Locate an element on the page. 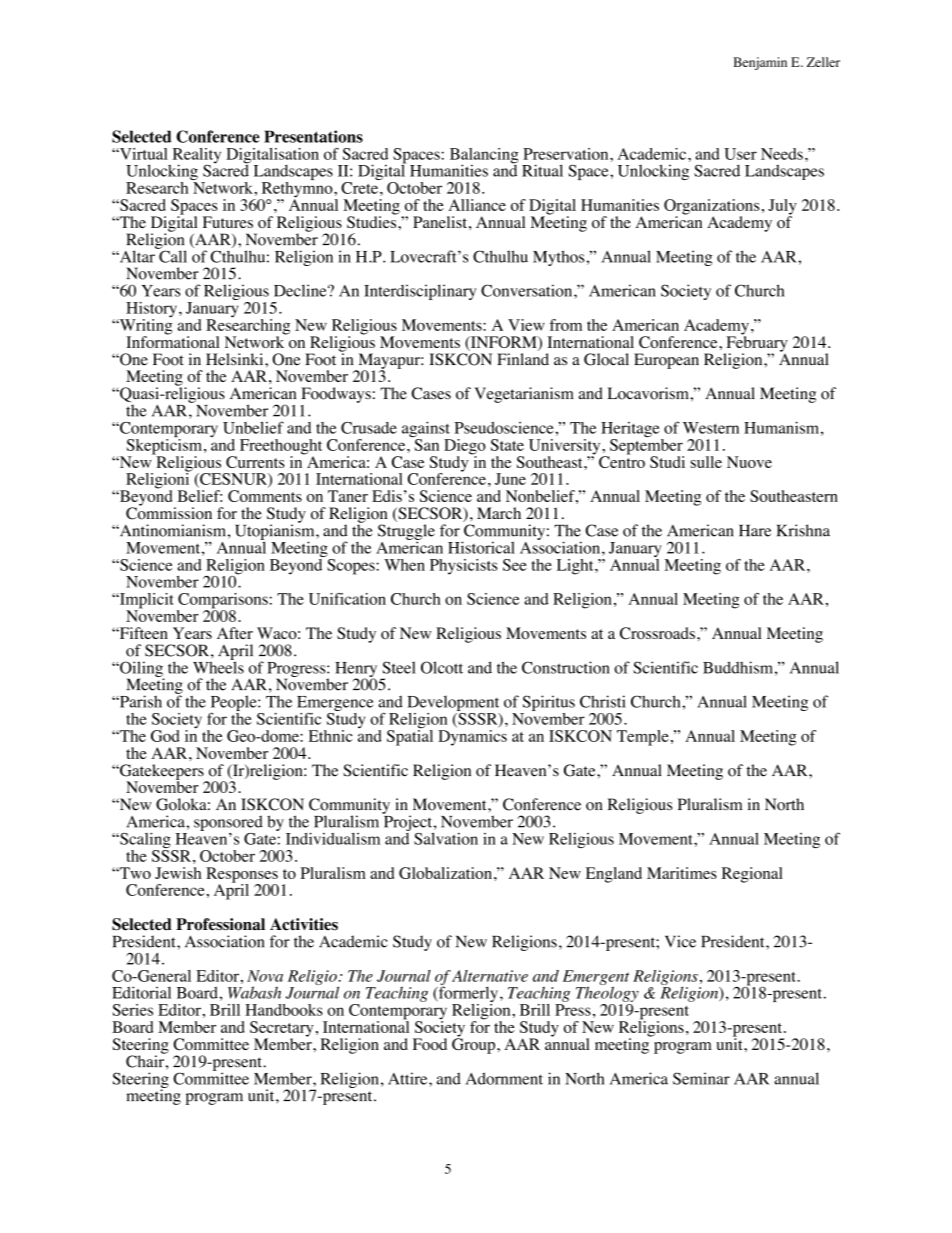  Physicists is located at coordinates (464, 567).
